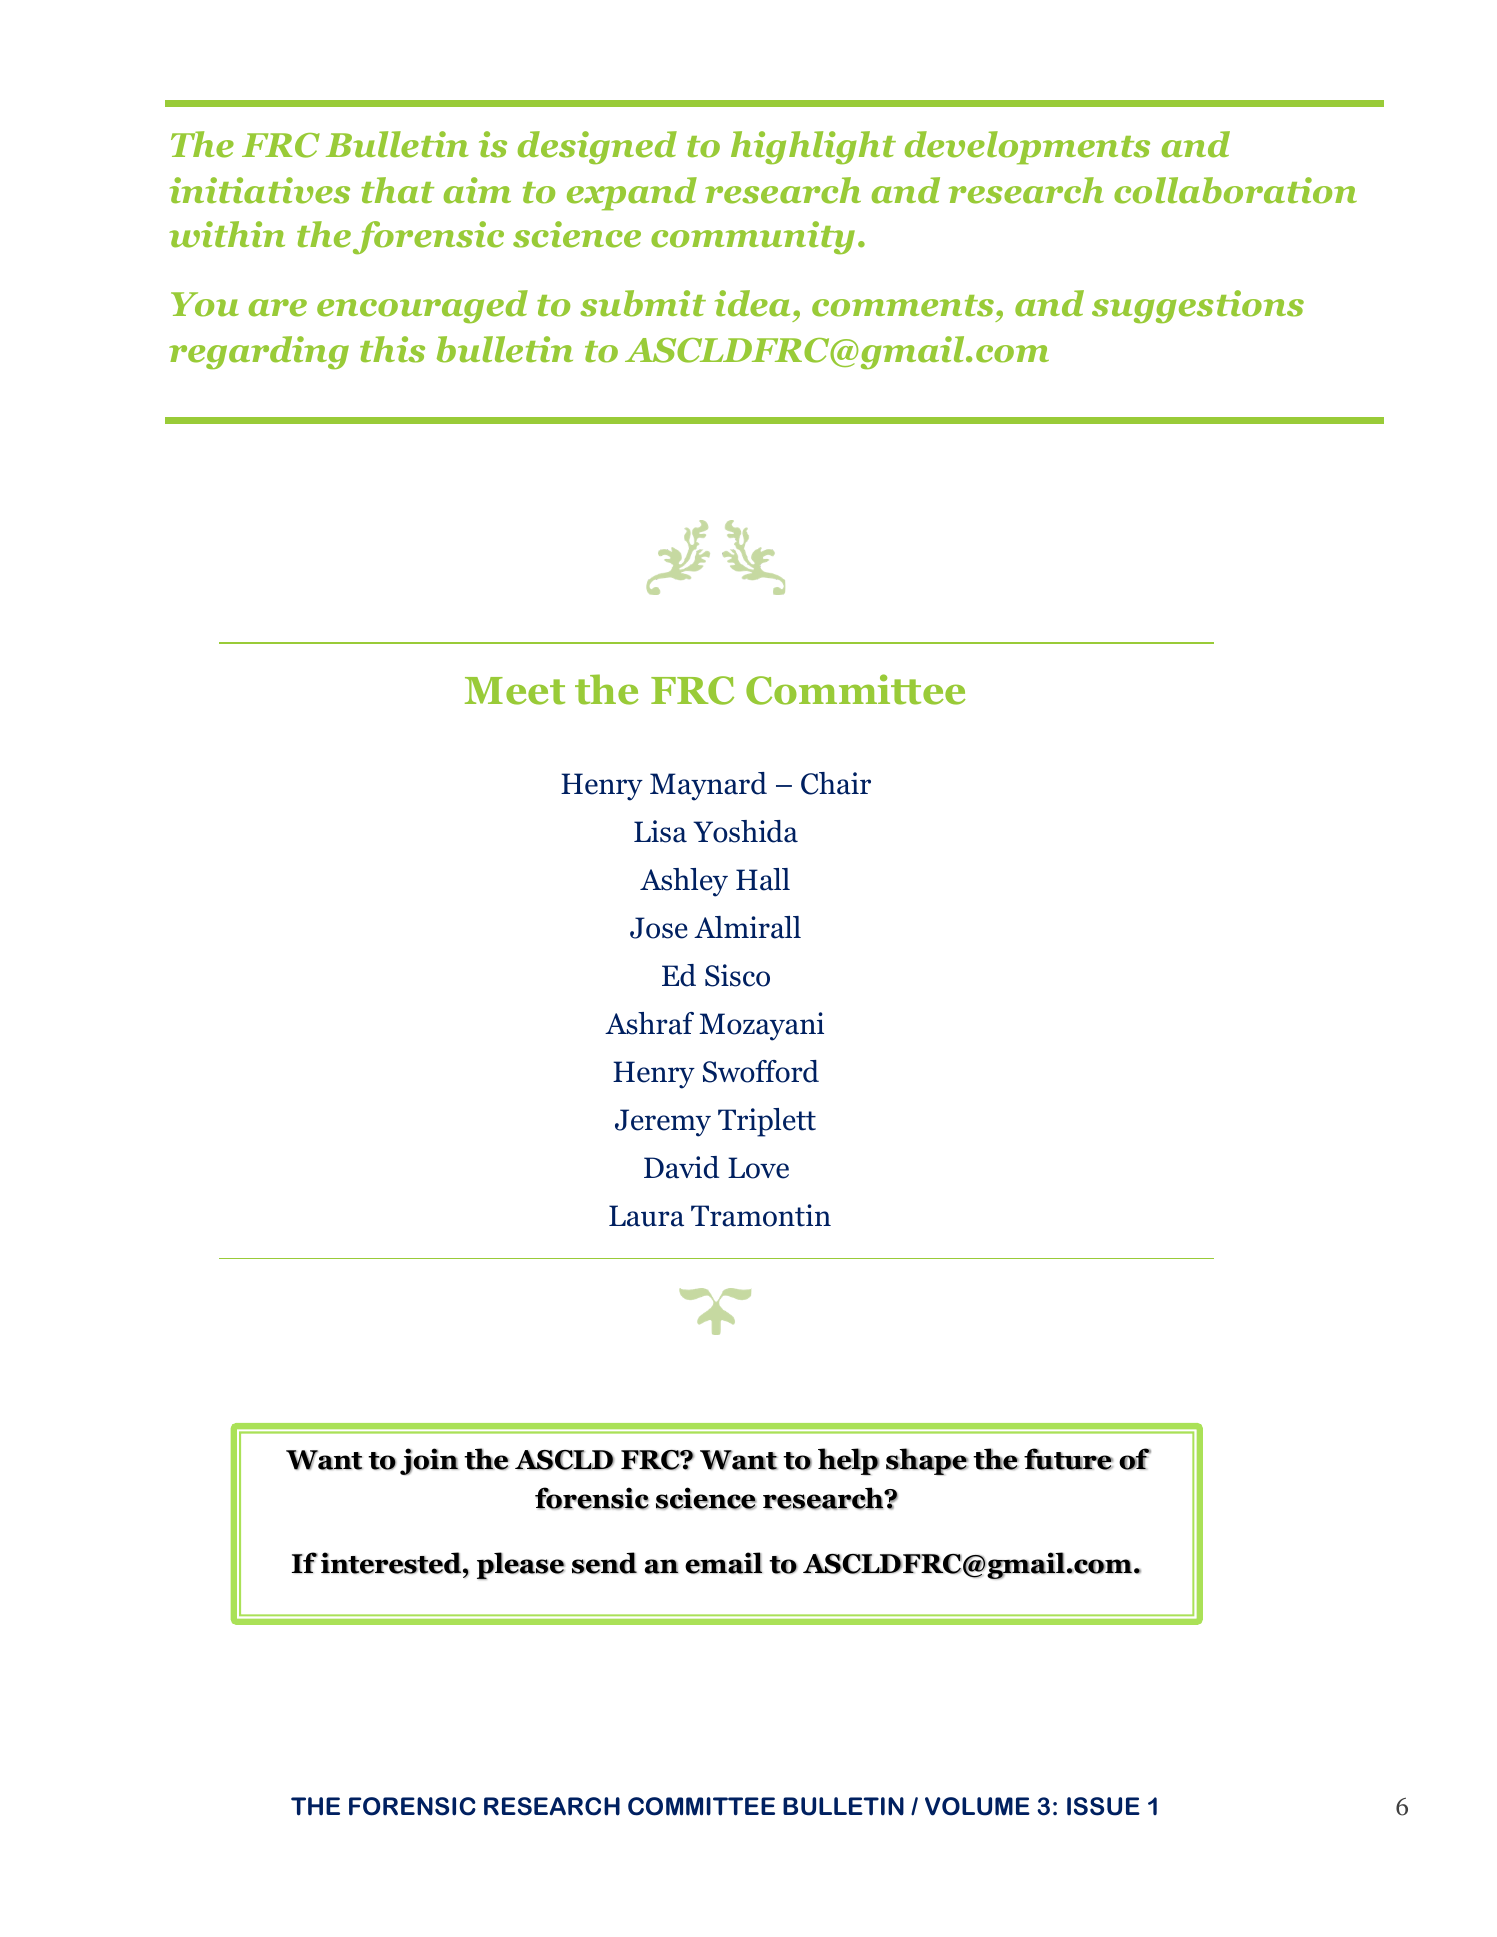  What do you see at coordinates (646, 1216) in the page?
I see `Laura` at bounding box center [646, 1216].
